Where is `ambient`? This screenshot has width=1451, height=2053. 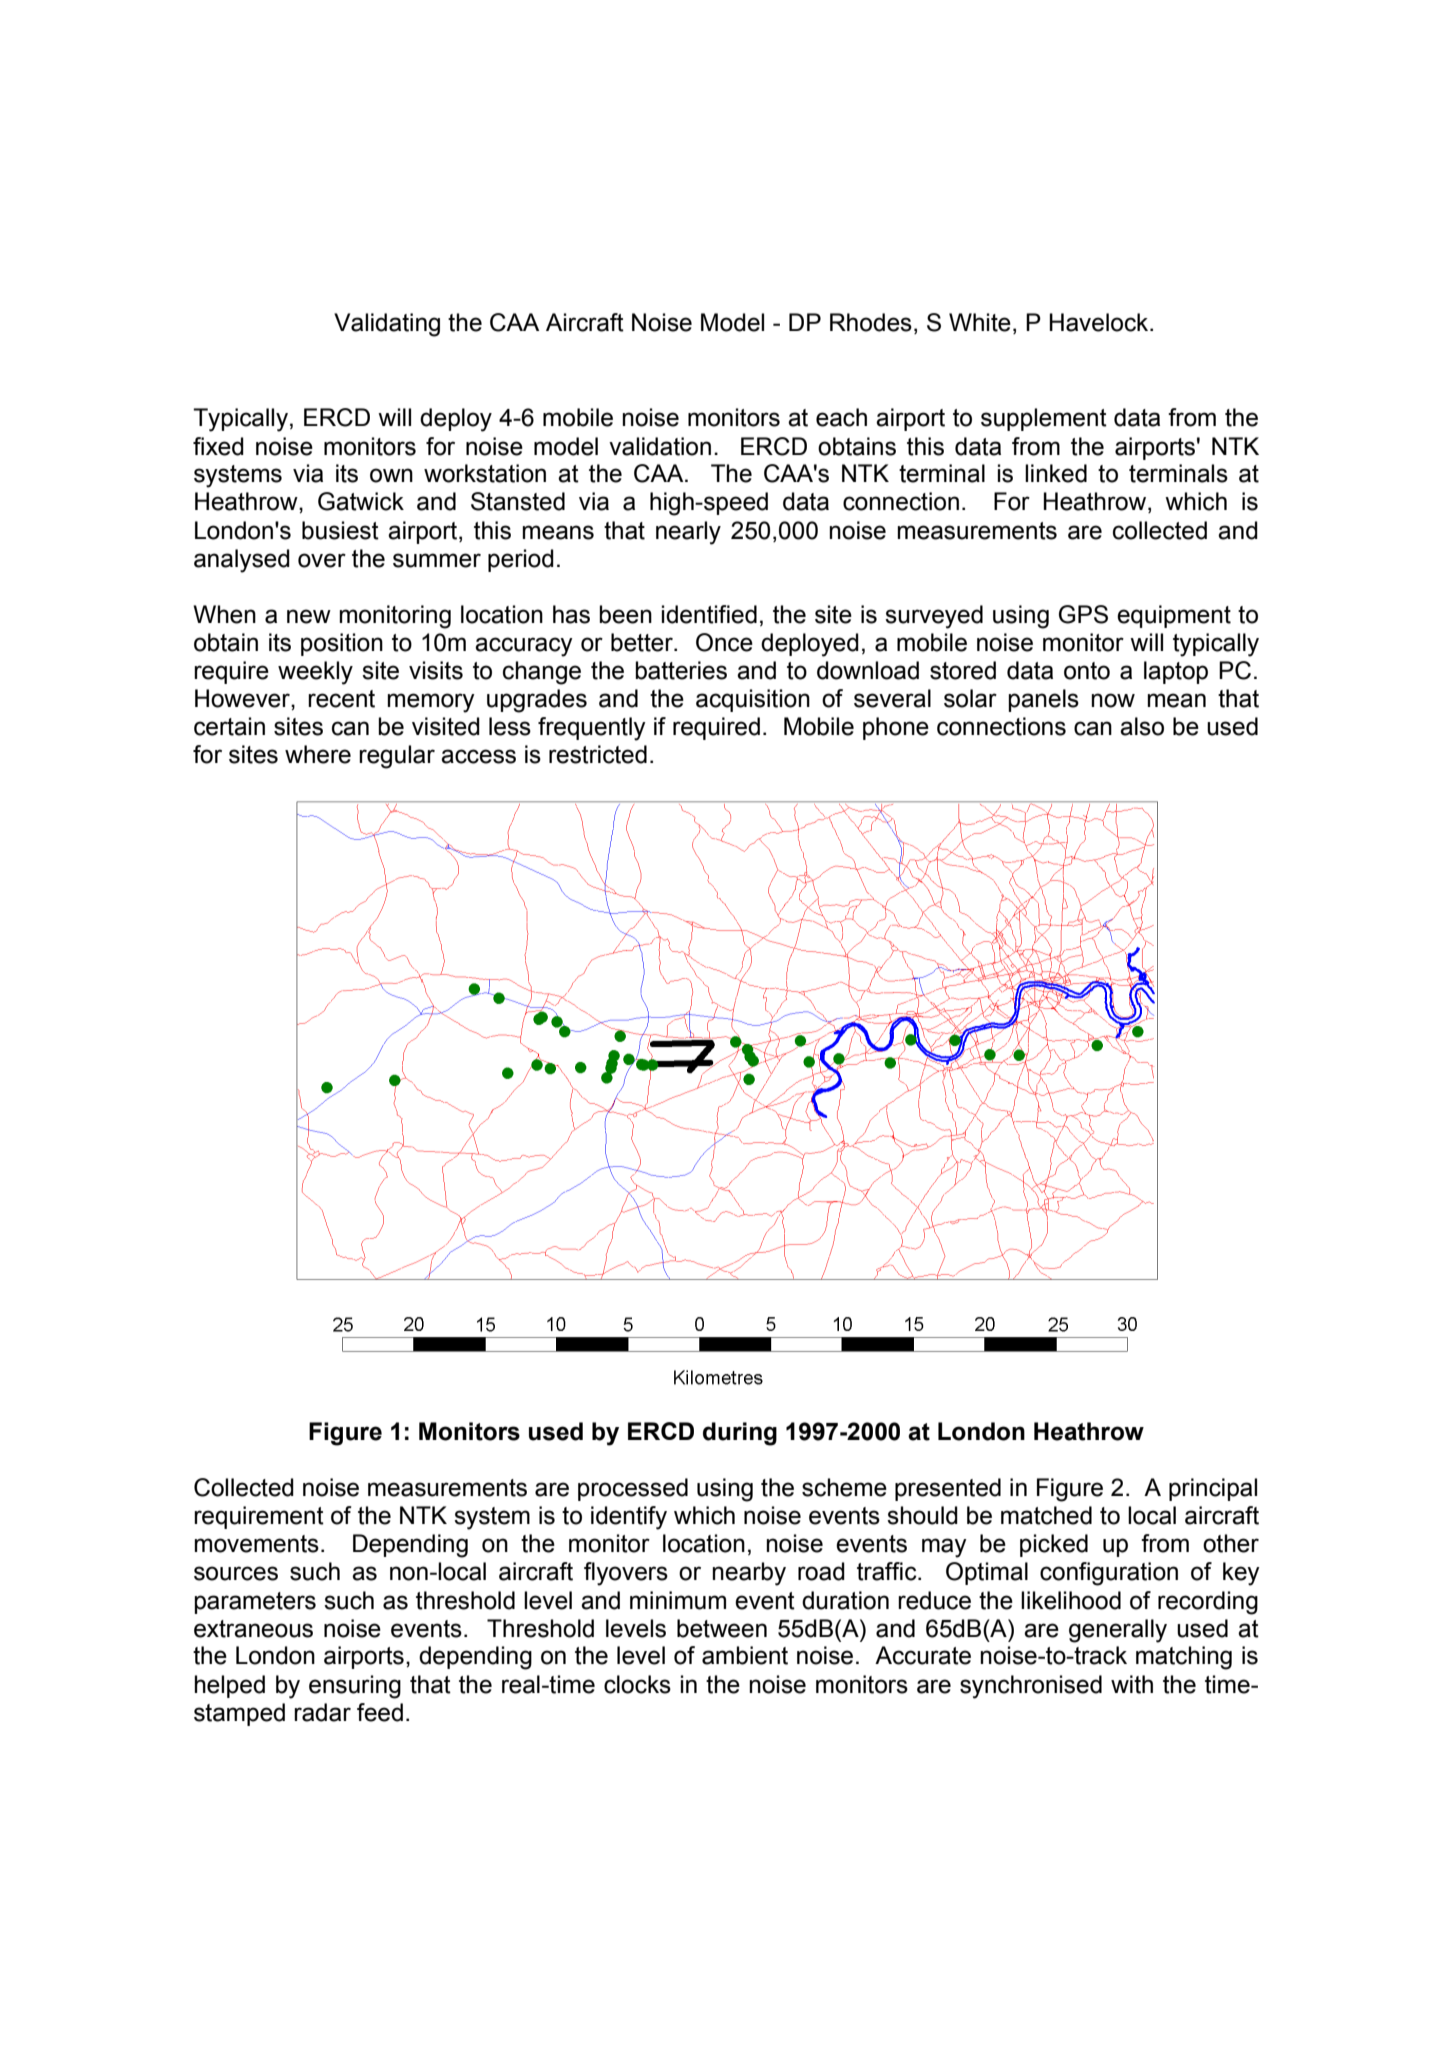
ambient is located at coordinates (745, 1655).
